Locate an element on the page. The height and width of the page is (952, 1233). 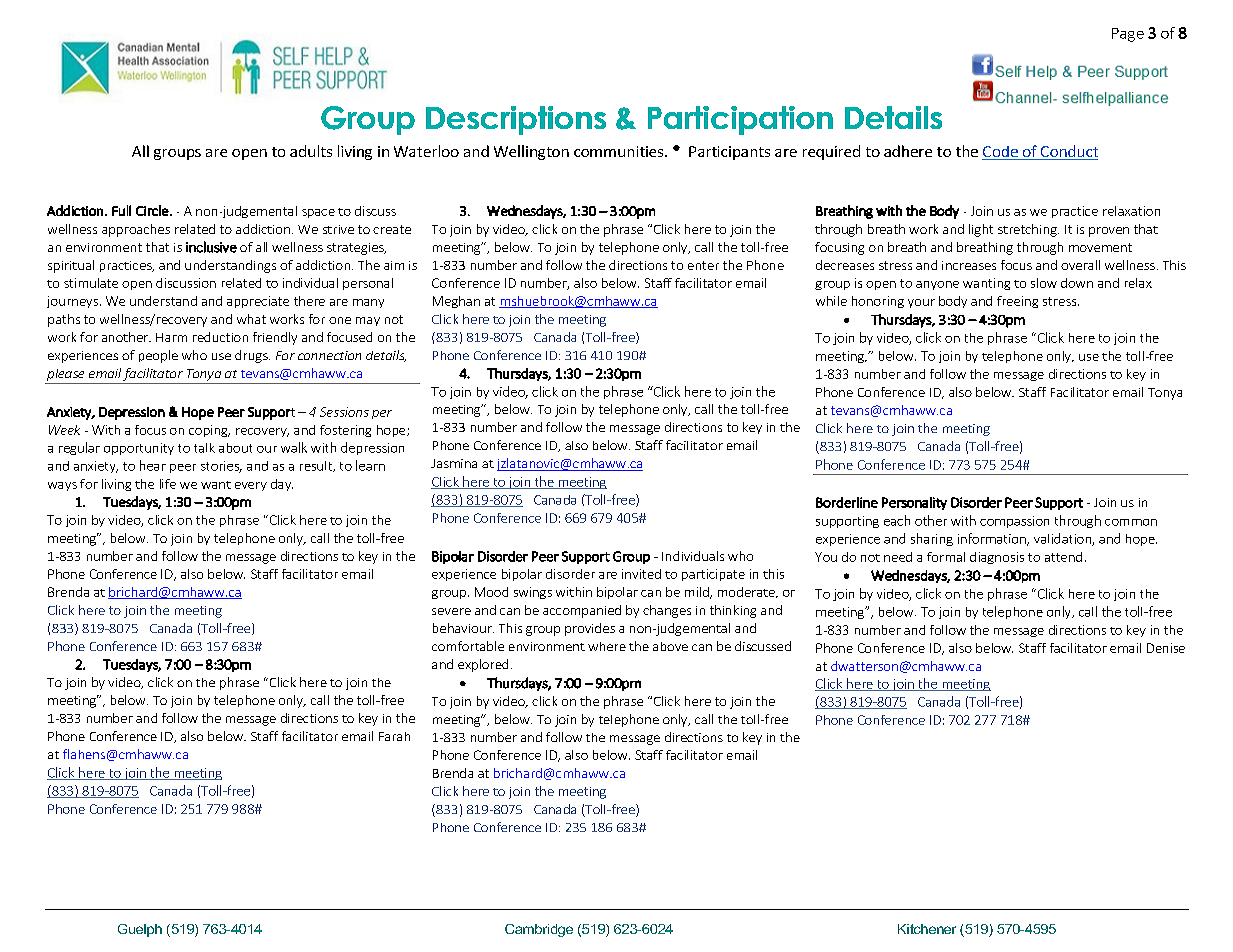
Farah is located at coordinates (394, 736).
